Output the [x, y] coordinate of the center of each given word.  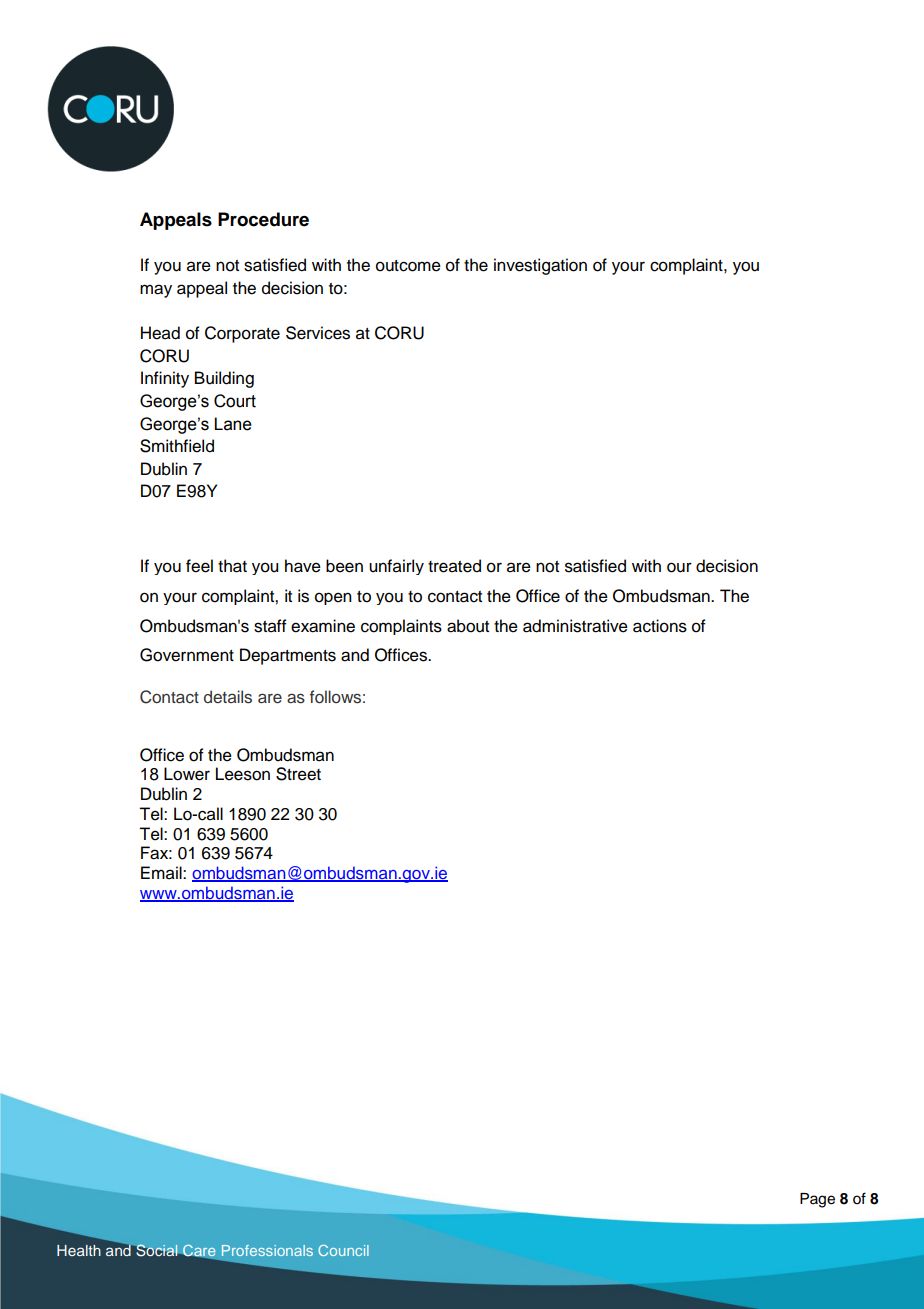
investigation [540, 266]
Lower [187, 774]
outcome [408, 266]
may [156, 291]
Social [157, 1250]
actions [660, 626]
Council [343, 1250]
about [468, 626]
